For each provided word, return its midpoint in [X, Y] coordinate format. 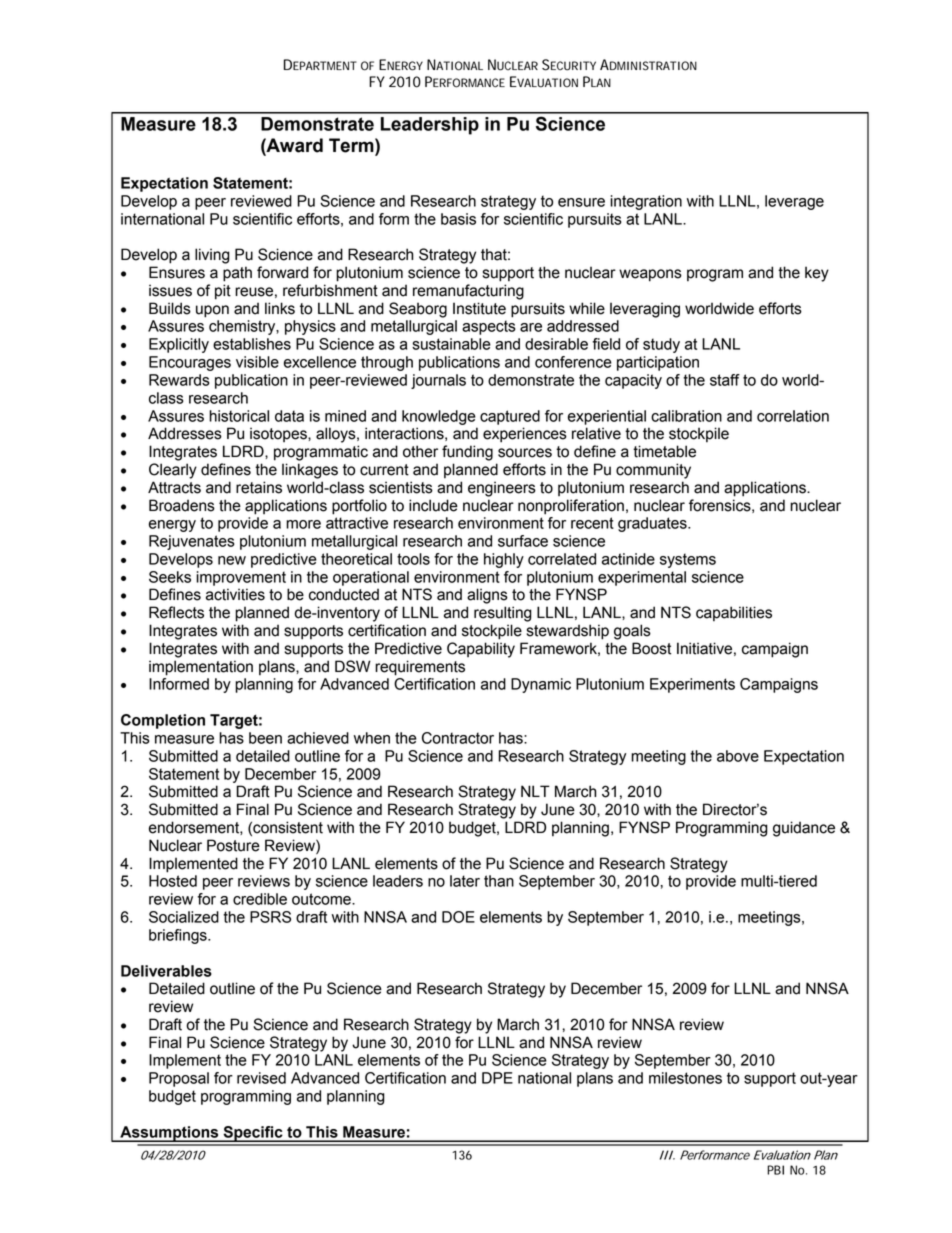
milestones [685, 1078]
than [499, 881]
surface [523, 541]
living [212, 256]
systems [688, 560]
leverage [794, 202]
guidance [804, 829]
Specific [253, 1134]
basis [458, 219]
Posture [233, 845]
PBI [775, 1170]
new [232, 560]
